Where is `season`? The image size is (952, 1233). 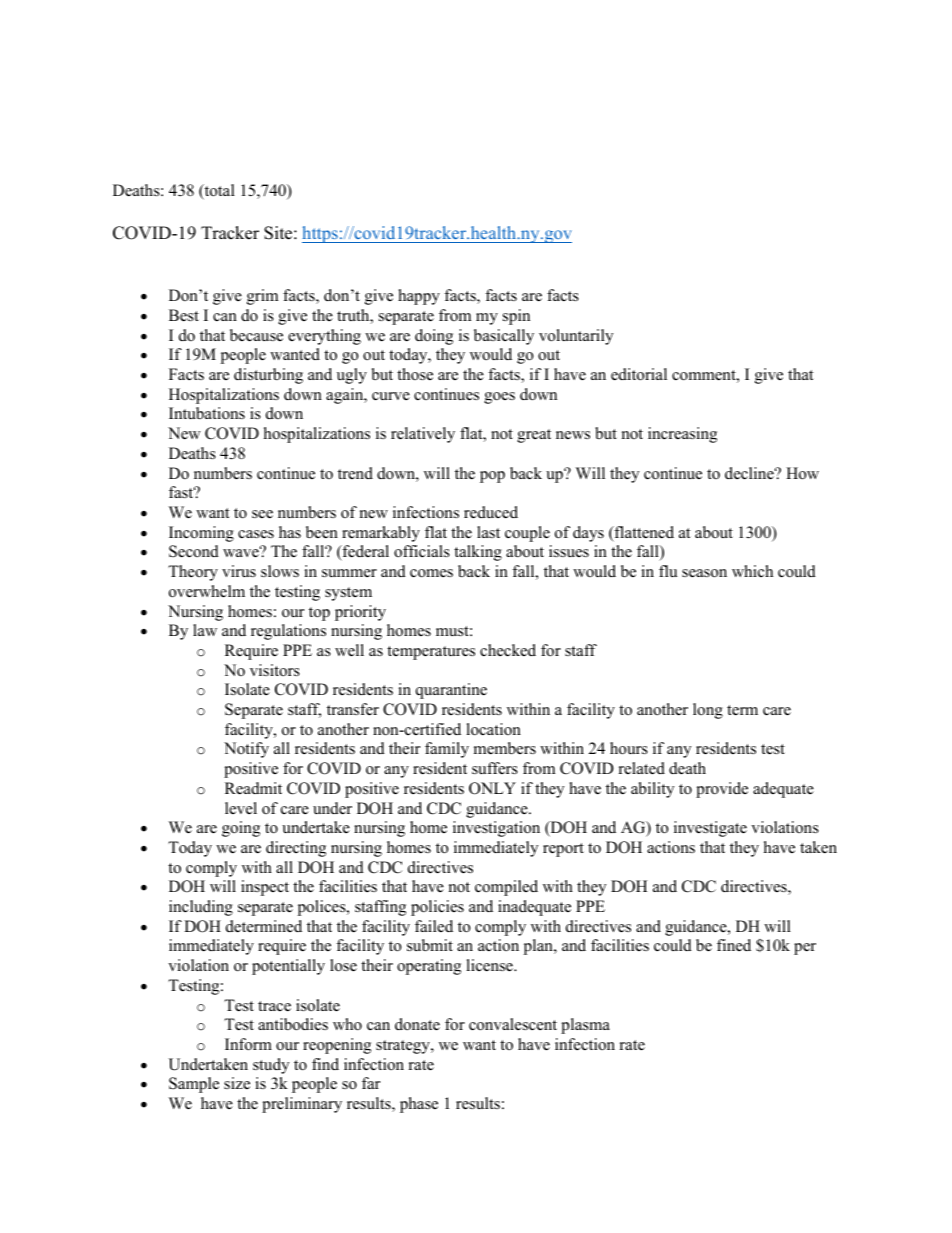 season is located at coordinates (704, 573).
